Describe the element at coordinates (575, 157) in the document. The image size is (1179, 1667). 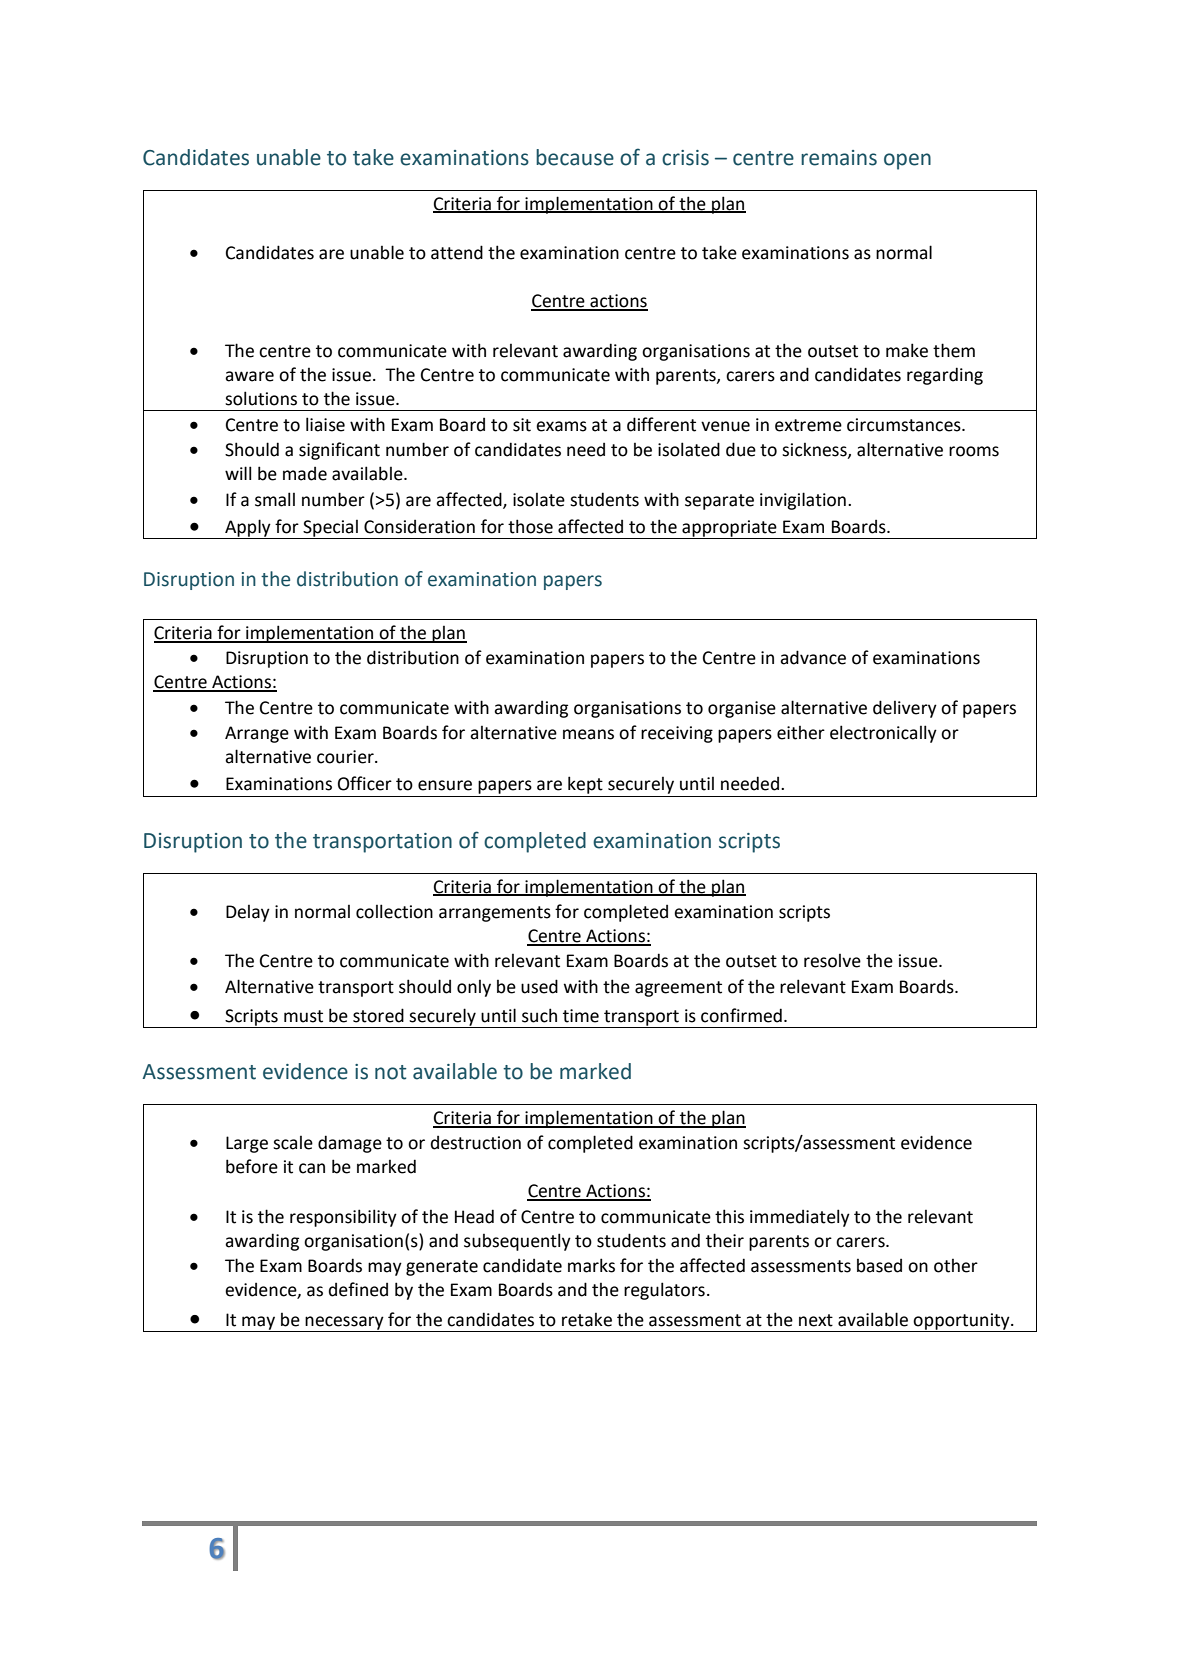
I see `because` at that location.
